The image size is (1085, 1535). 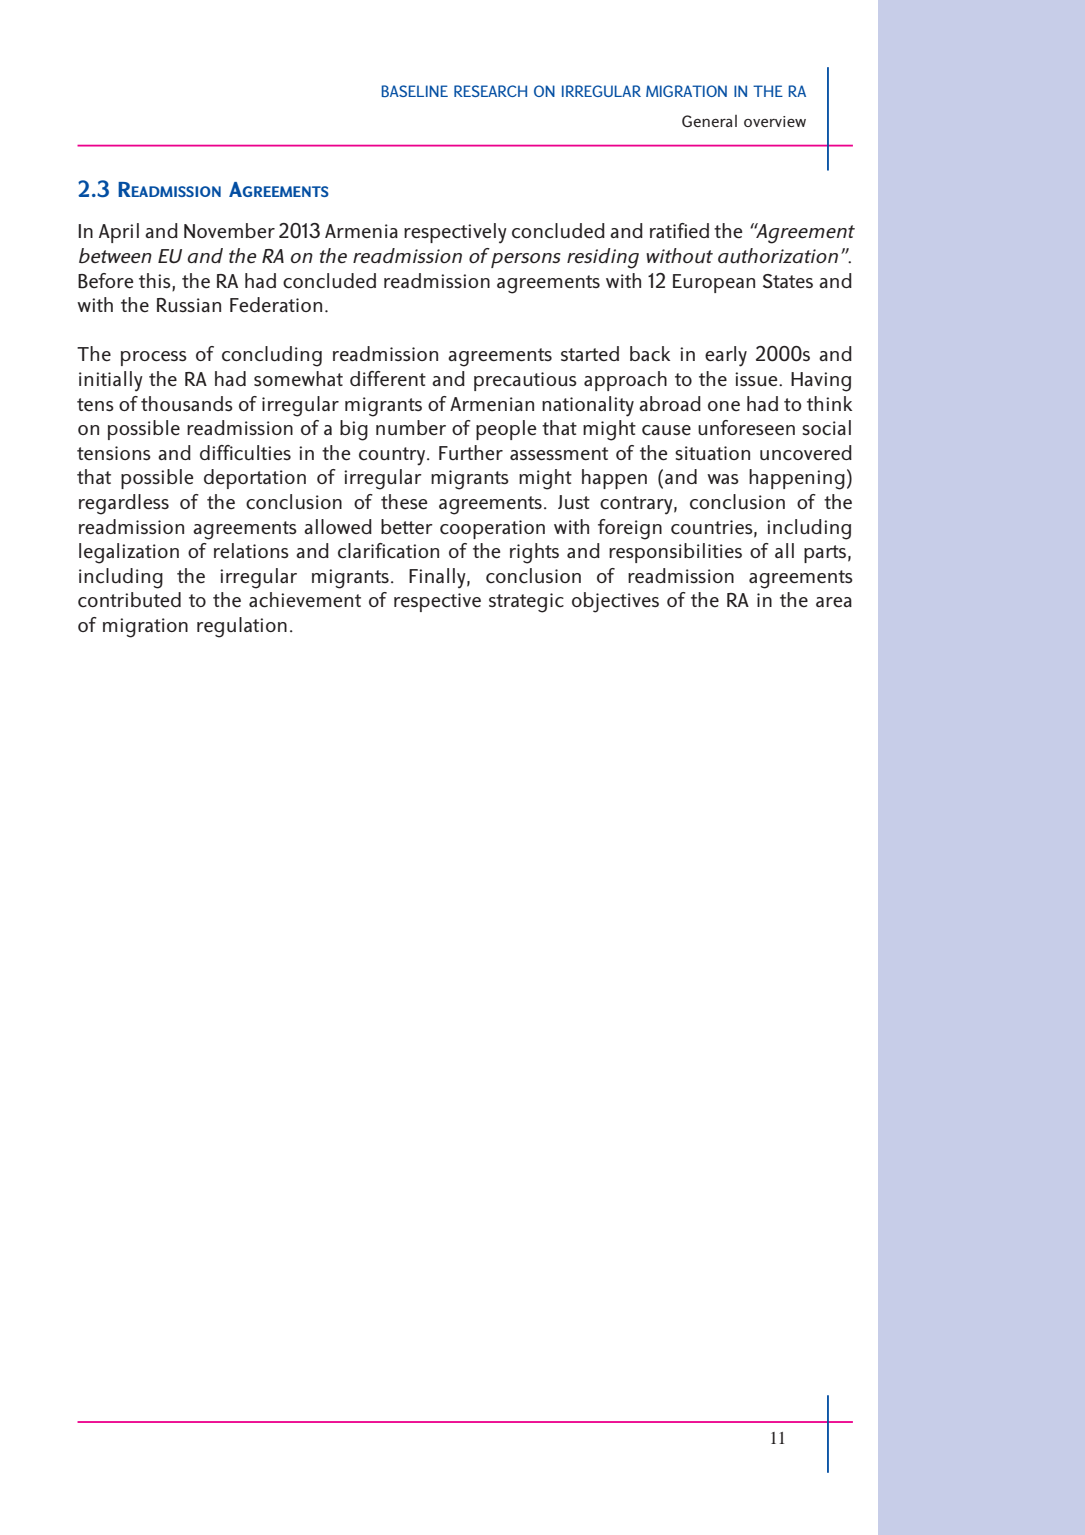 I want to click on these, so click(x=404, y=502).
